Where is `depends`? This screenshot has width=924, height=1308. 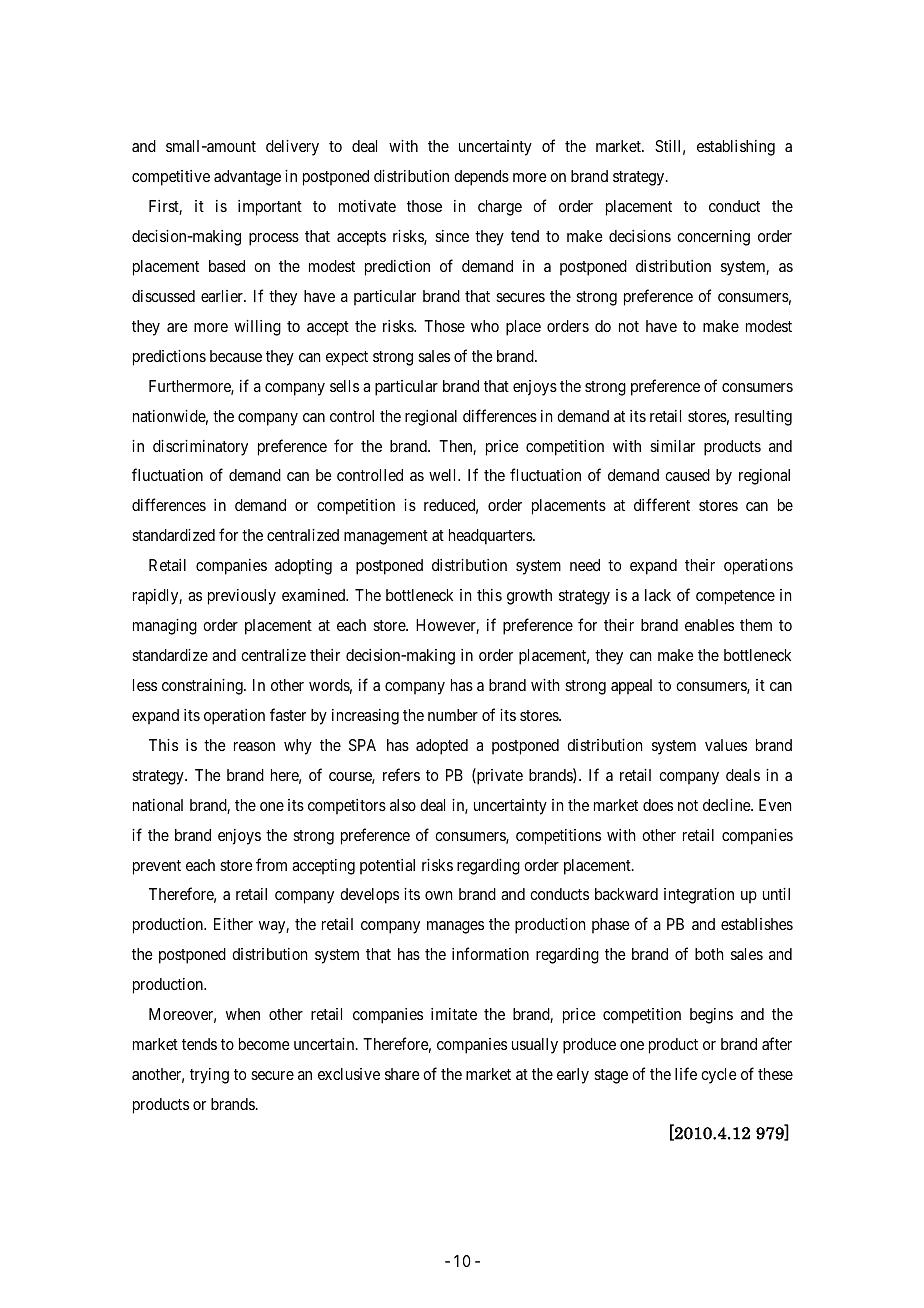
depends is located at coordinates (481, 178).
